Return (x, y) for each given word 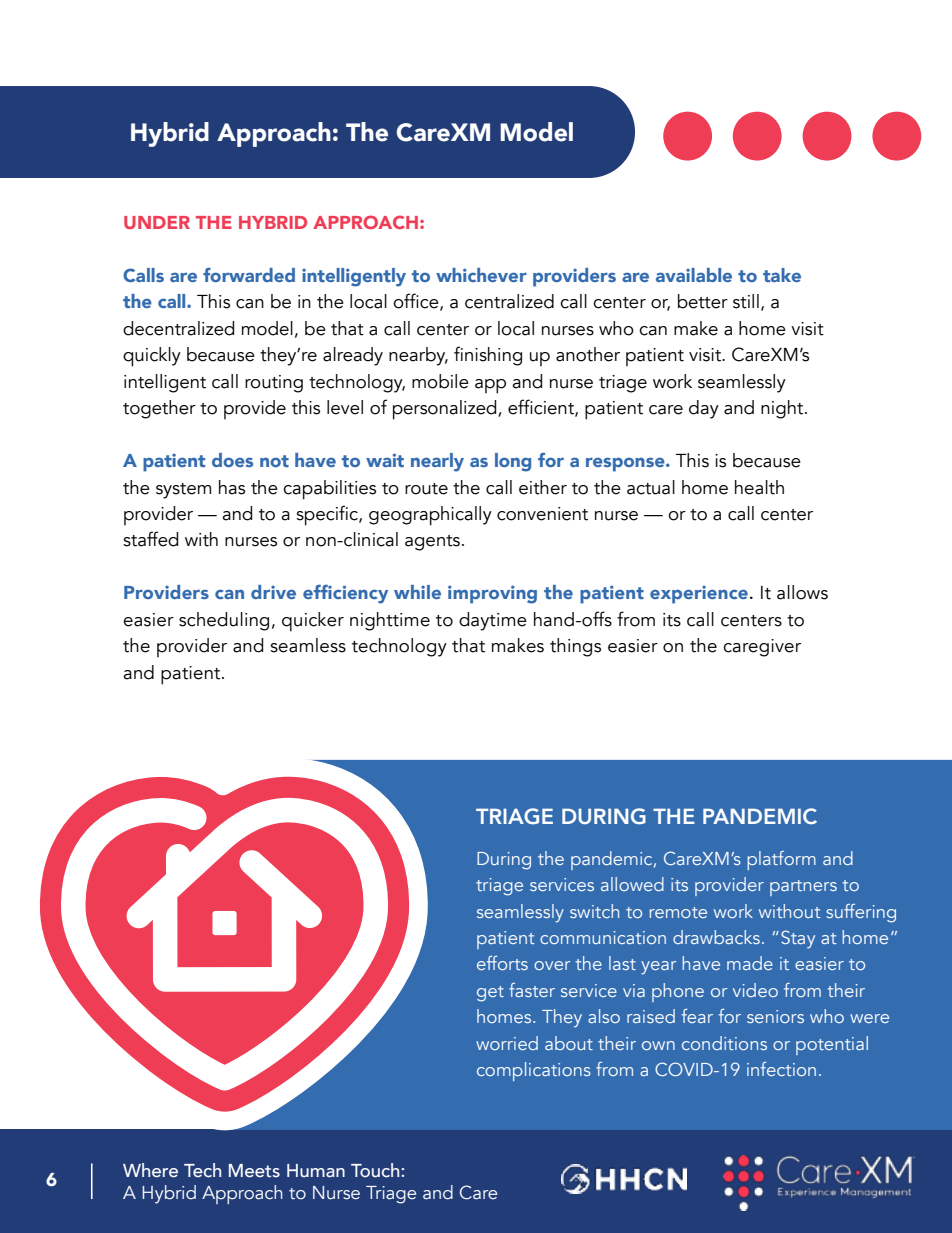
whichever (481, 275)
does (232, 460)
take (782, 275)
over (552, 965)
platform (781, 860)
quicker (313, 622)
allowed (632, 884)
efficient (542, 408)
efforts (502, 963)
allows (802, 592)
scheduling (224, 621)
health (759, 487)
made (750, 963)
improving (492, 594)
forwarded (249, 275)
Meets (254, 1171)
